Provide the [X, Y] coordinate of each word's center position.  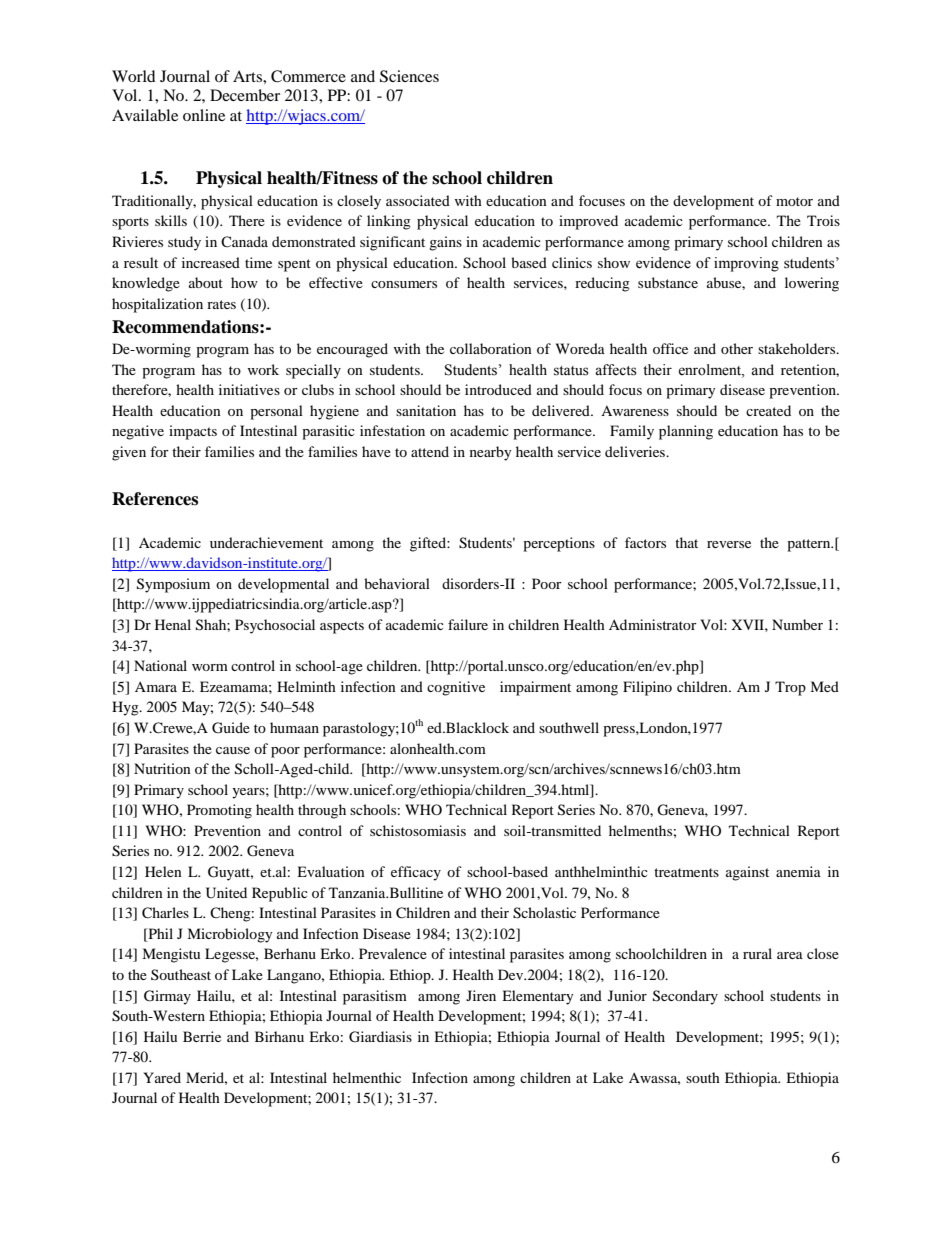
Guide [231, 728]
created [768, 410]
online [204, 115]
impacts [193, 432]
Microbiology [230, 935]
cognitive [456, 688]
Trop [790, 688]
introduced [498, 389]
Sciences [409, 76]
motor [794, 201]
